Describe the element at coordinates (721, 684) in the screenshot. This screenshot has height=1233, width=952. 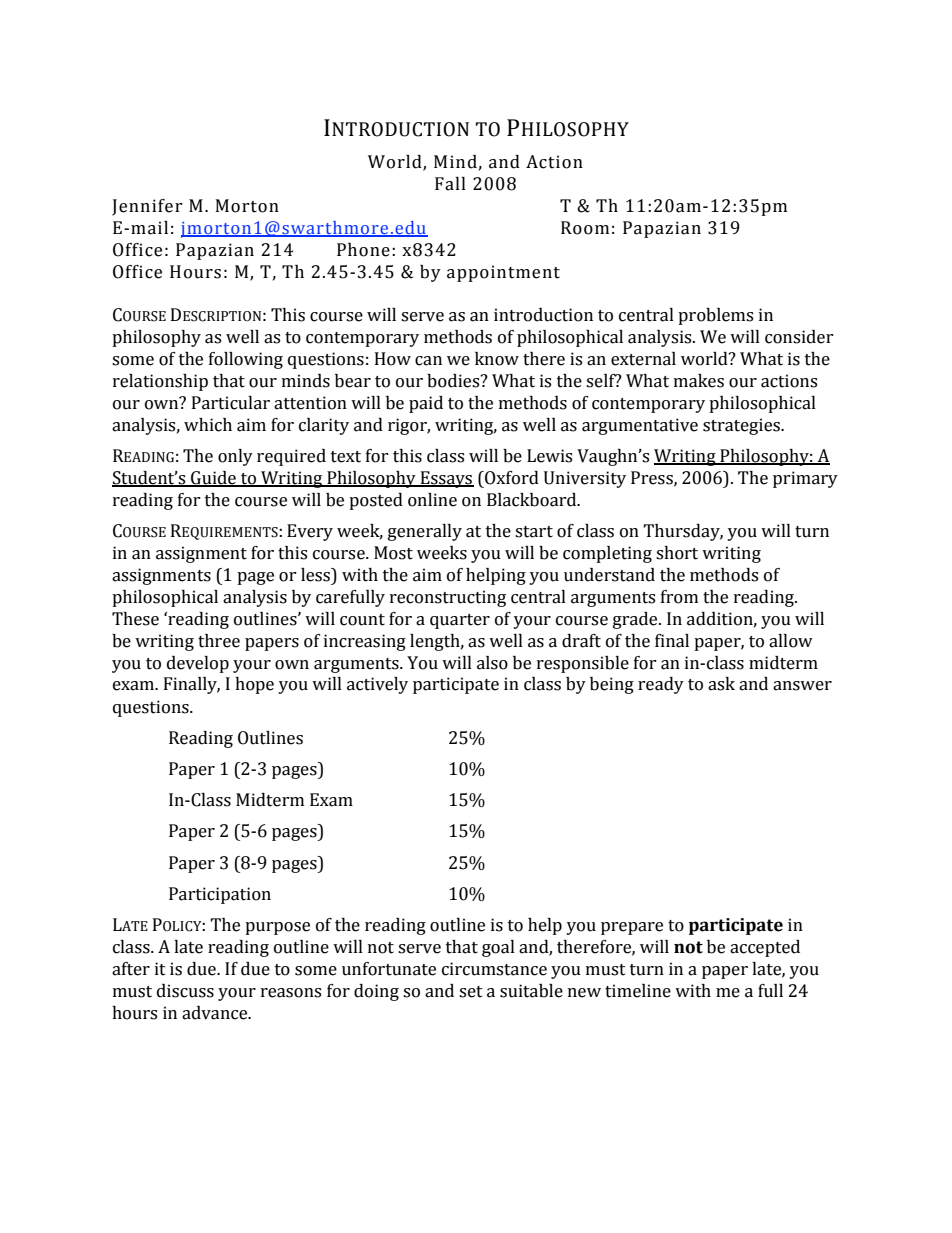
I see `ask` at that location.
